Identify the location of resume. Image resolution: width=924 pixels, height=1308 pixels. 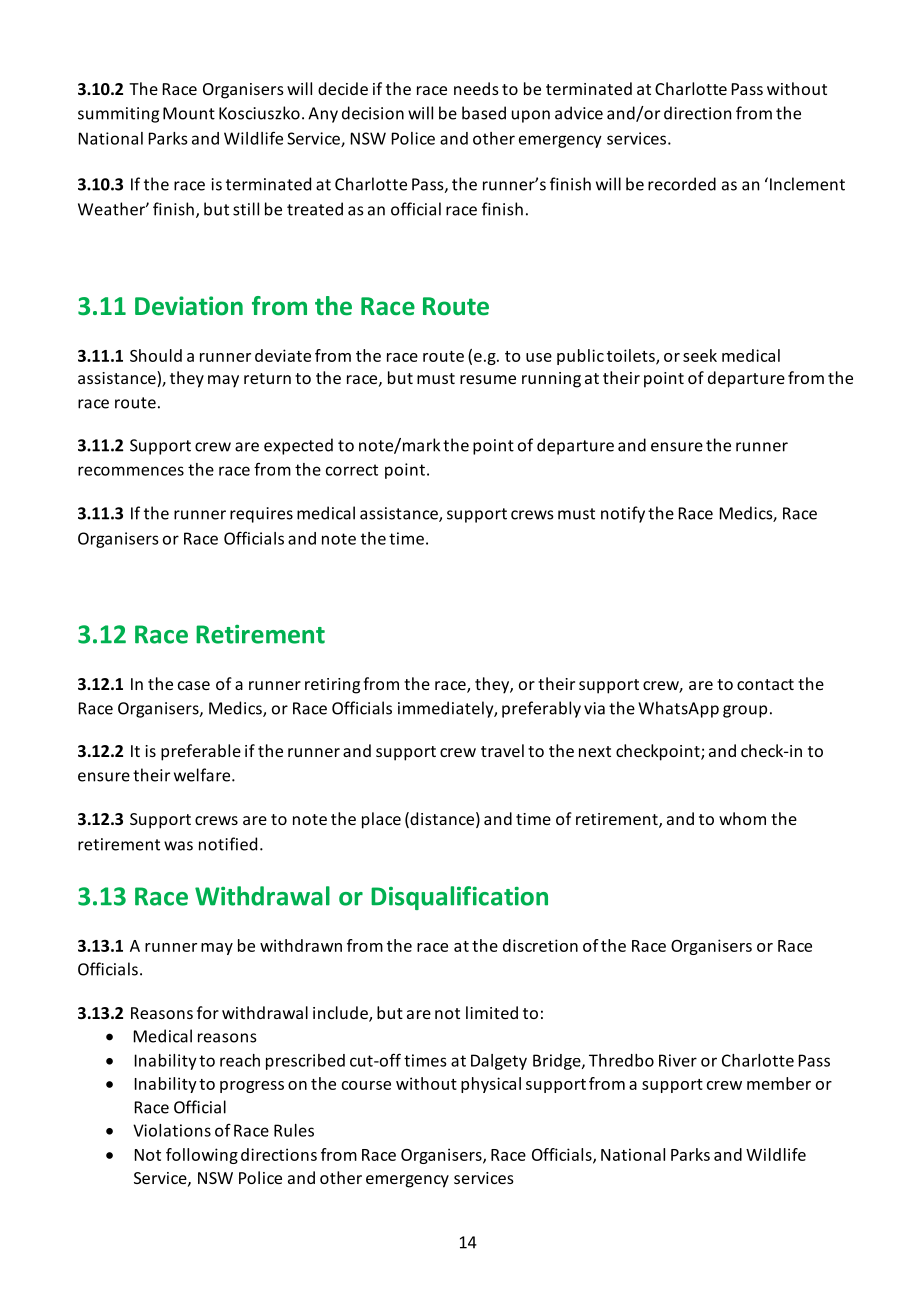
(488, 379).
